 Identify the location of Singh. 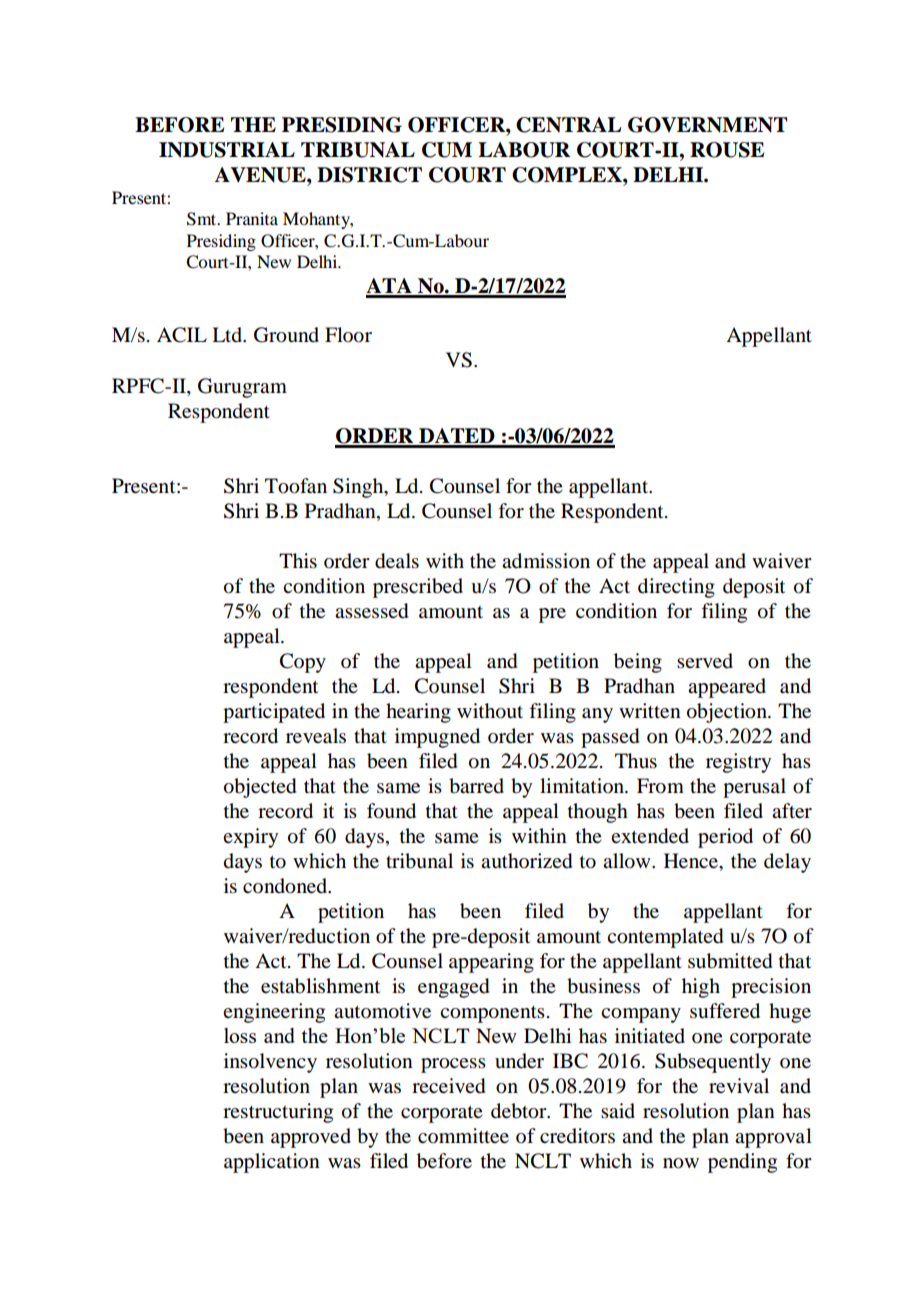
(359, 488).
